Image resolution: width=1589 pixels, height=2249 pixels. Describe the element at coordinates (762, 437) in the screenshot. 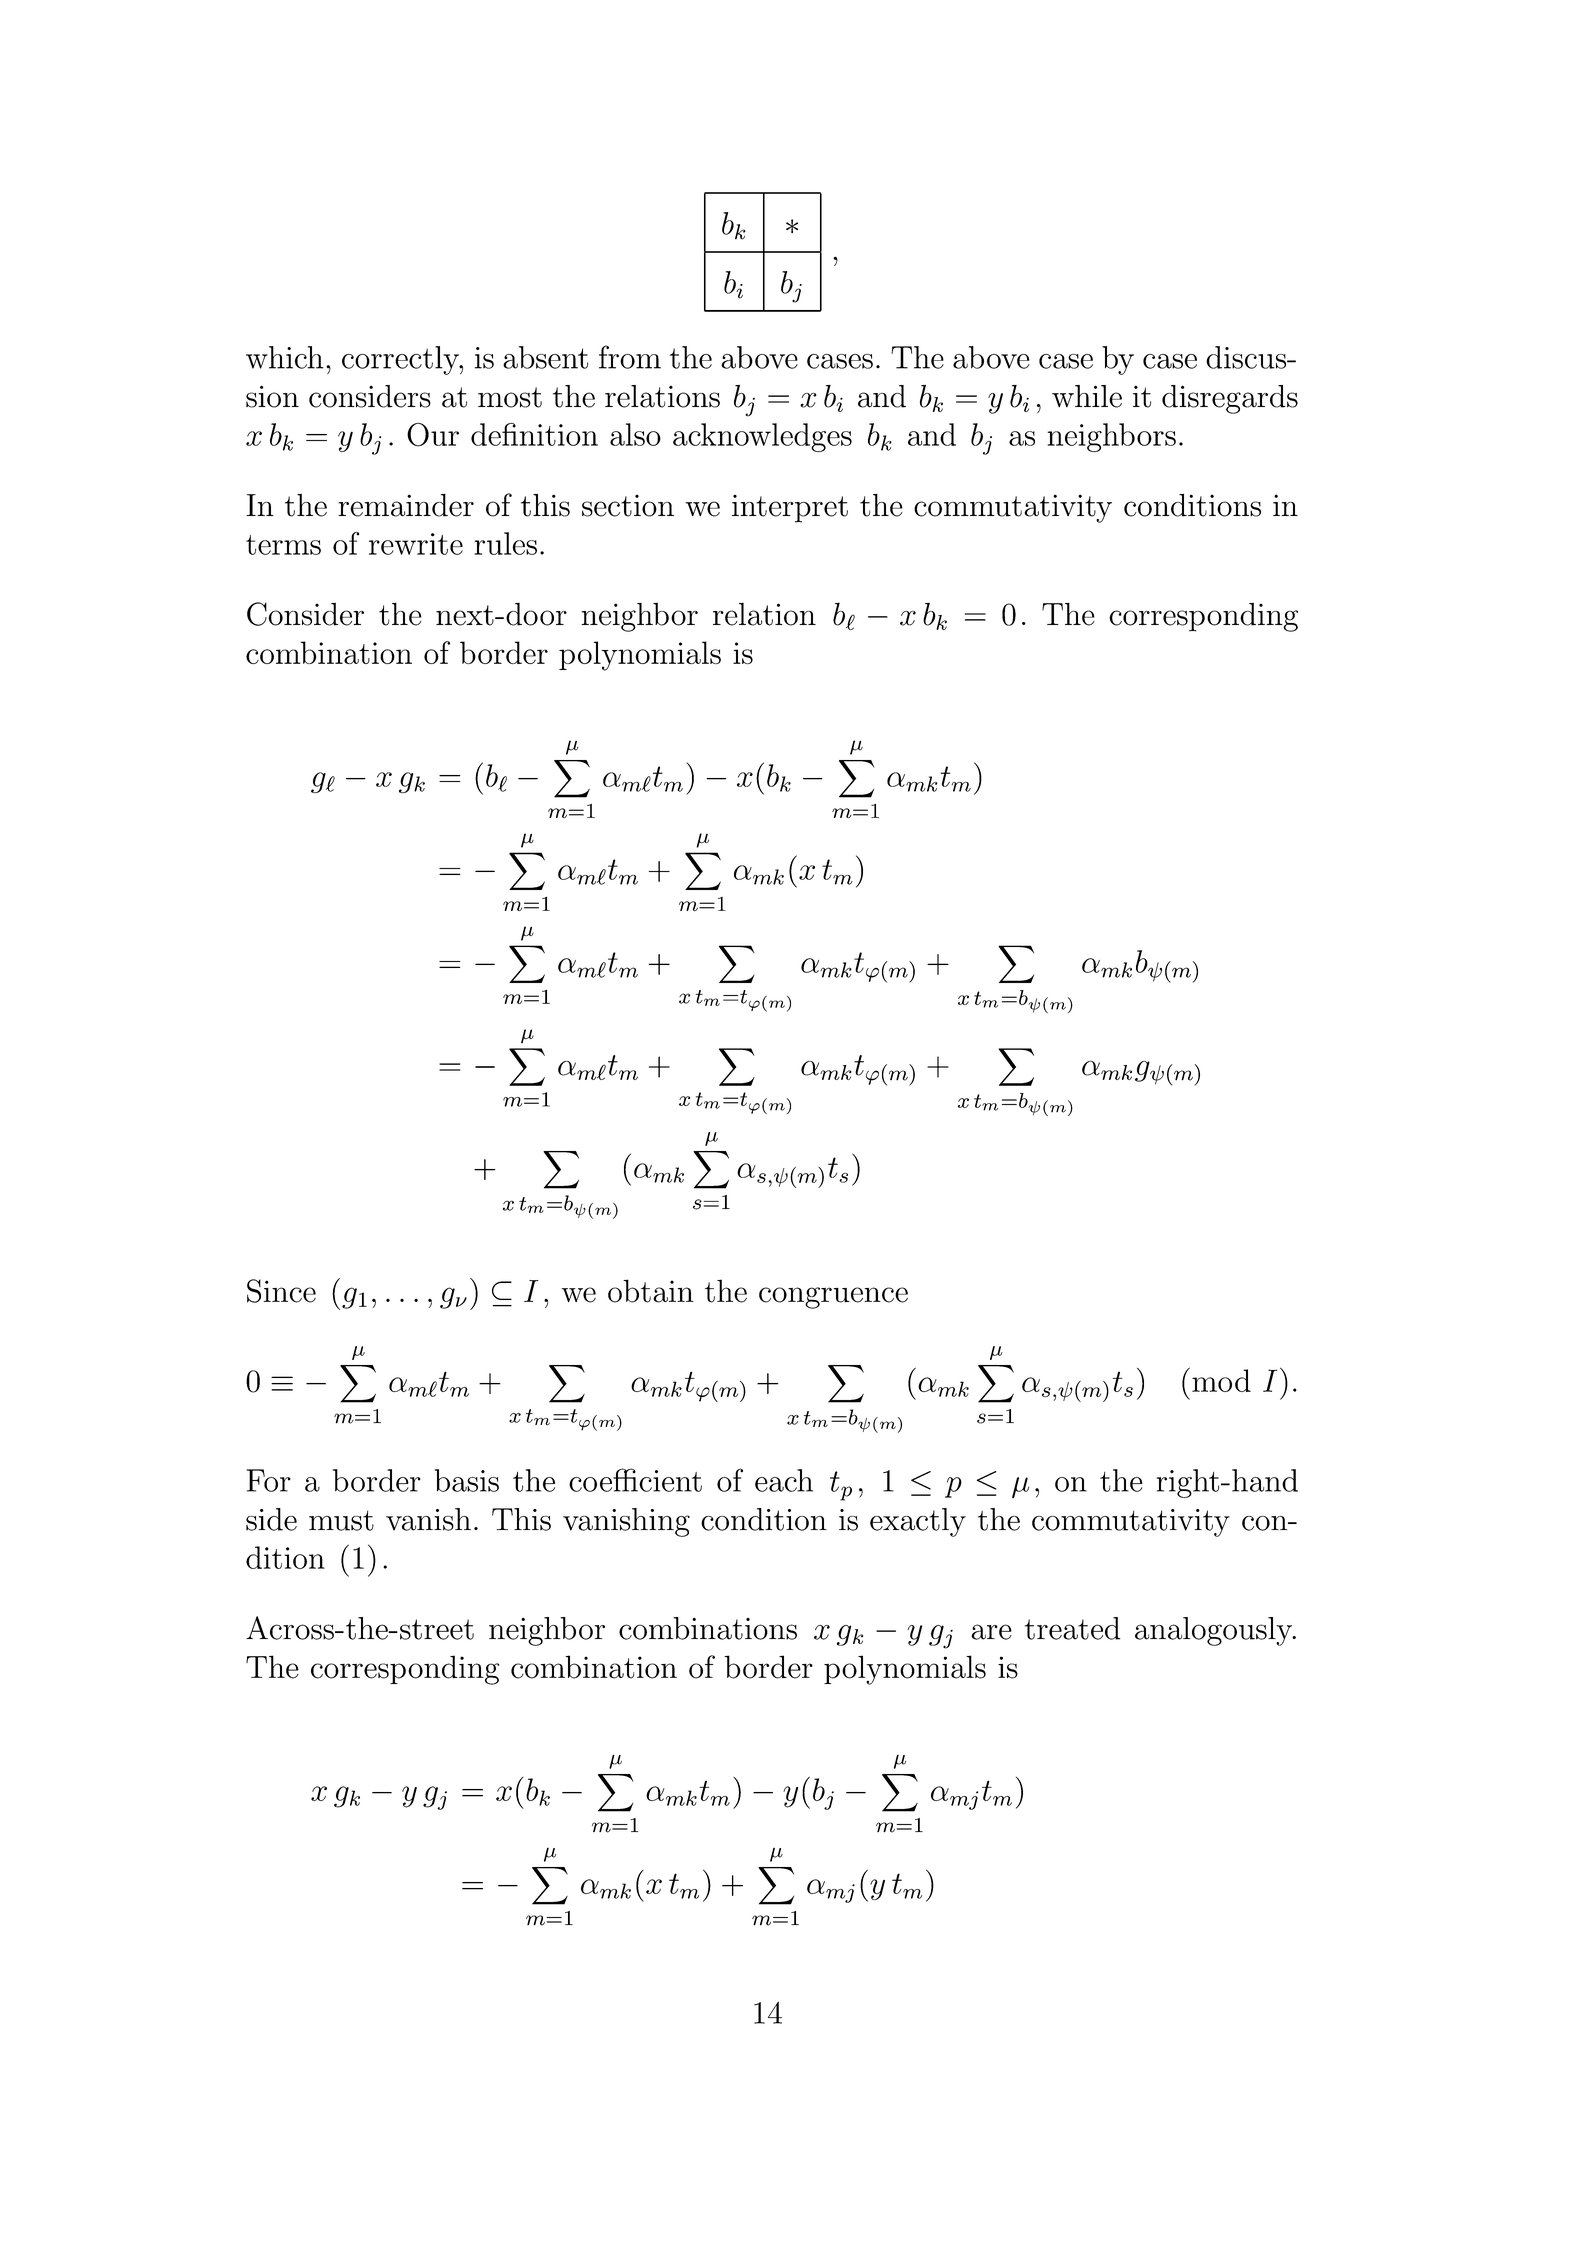

I see `acknowledges` at that location.
